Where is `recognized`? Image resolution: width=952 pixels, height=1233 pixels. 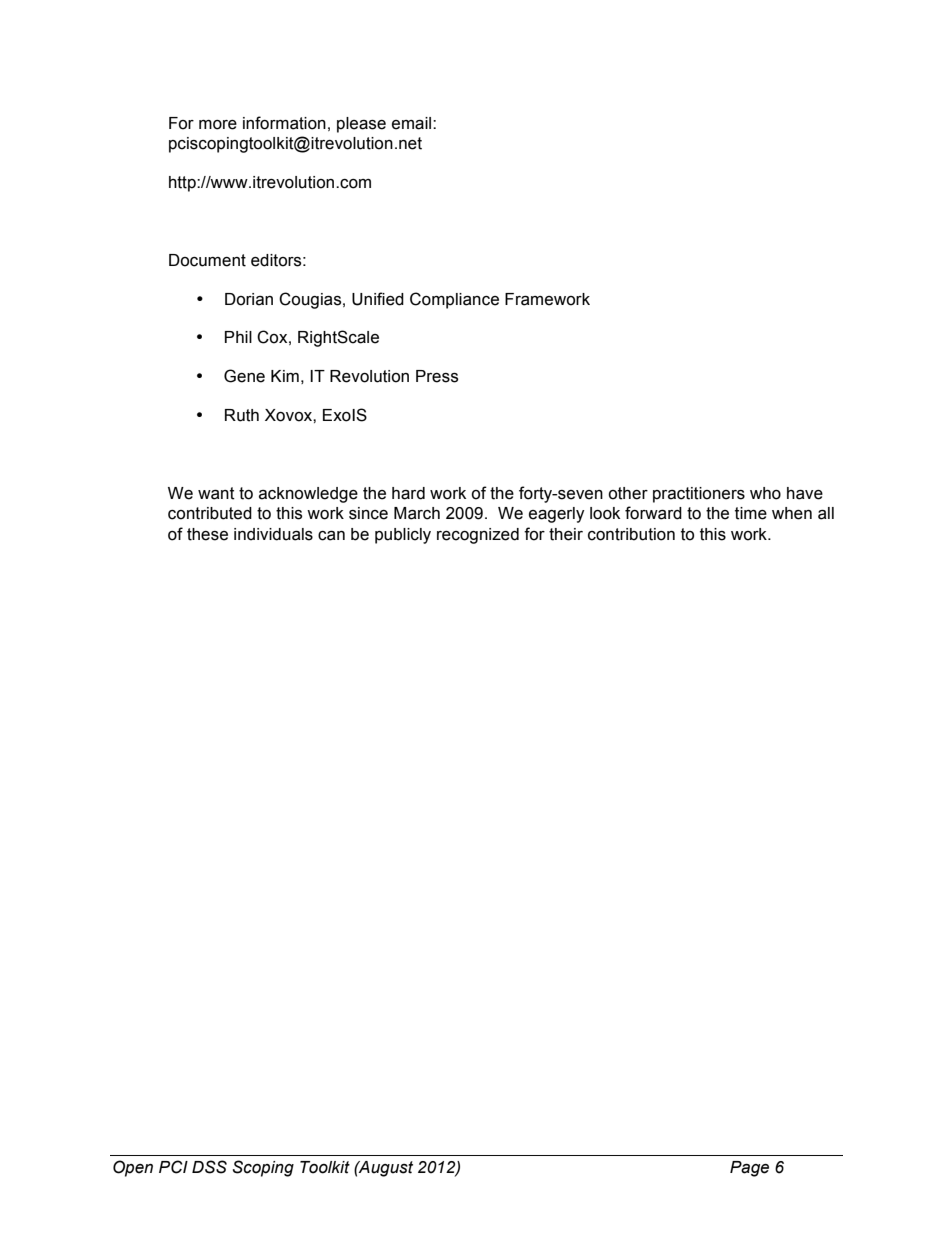
recognized is located at coordinates (478, 536).
